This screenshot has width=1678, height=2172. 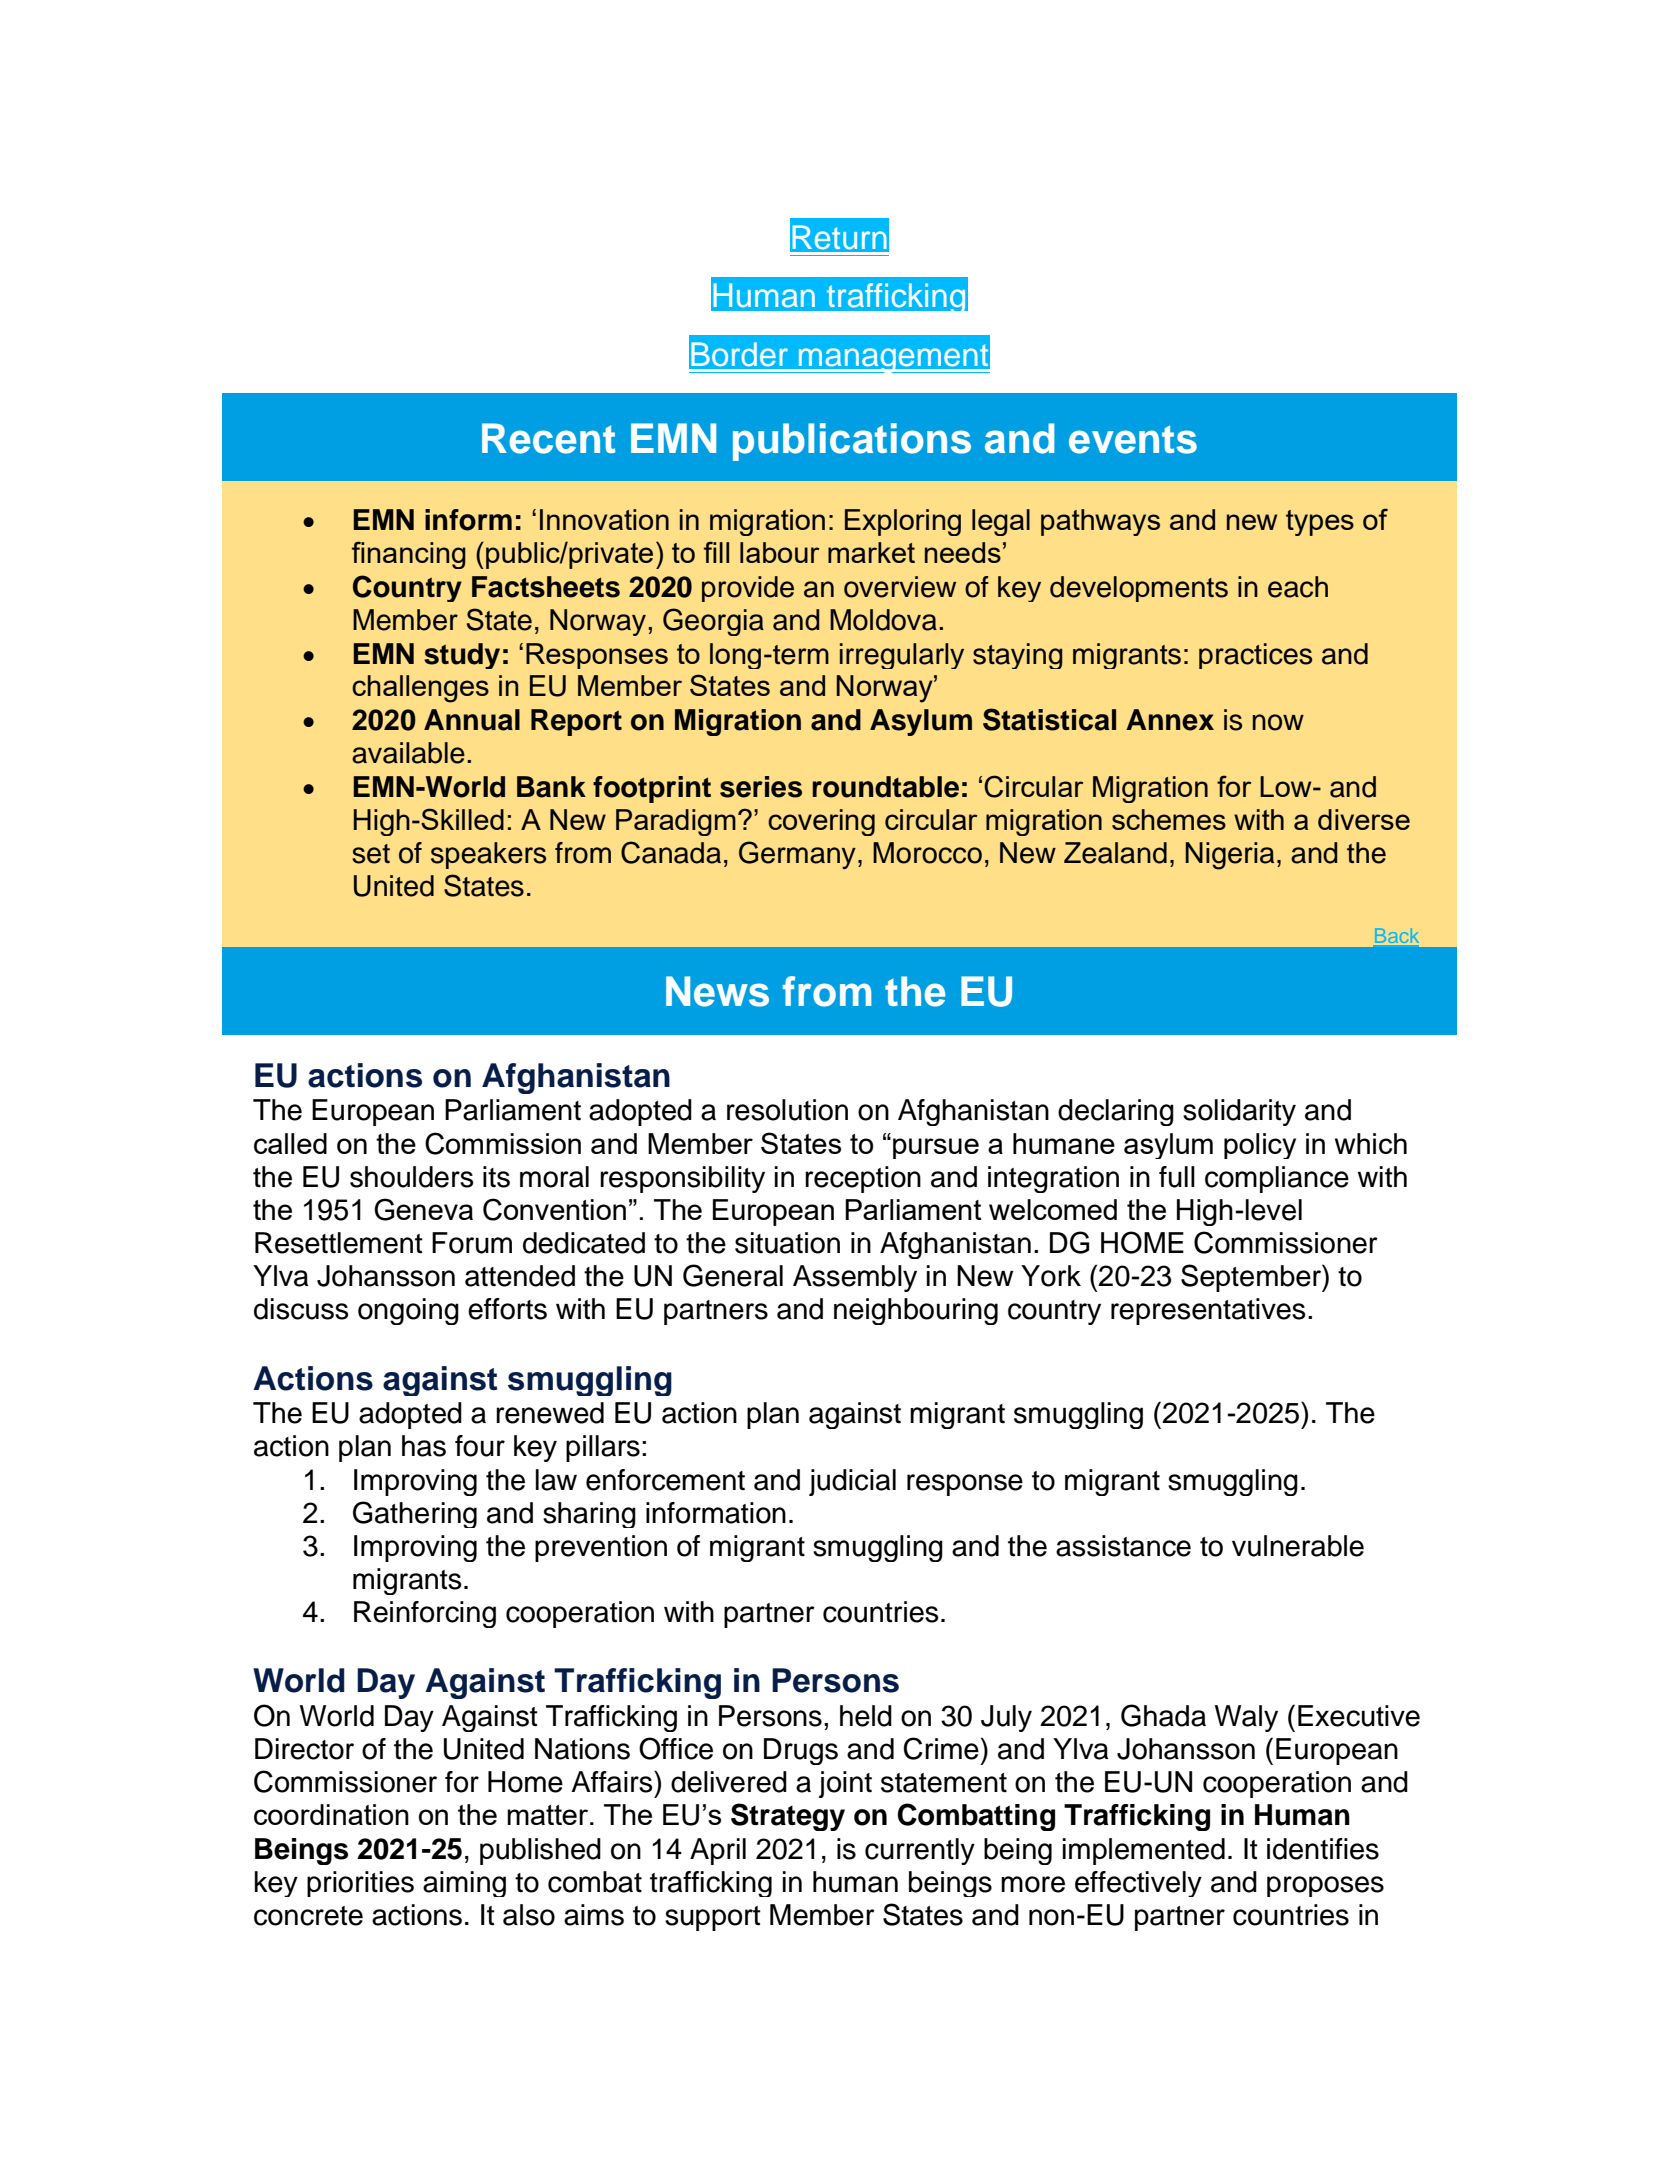 What do you see at coordinates (409, 555) in the screenshot?
I see `financing` at bounding box center [409, 555].
